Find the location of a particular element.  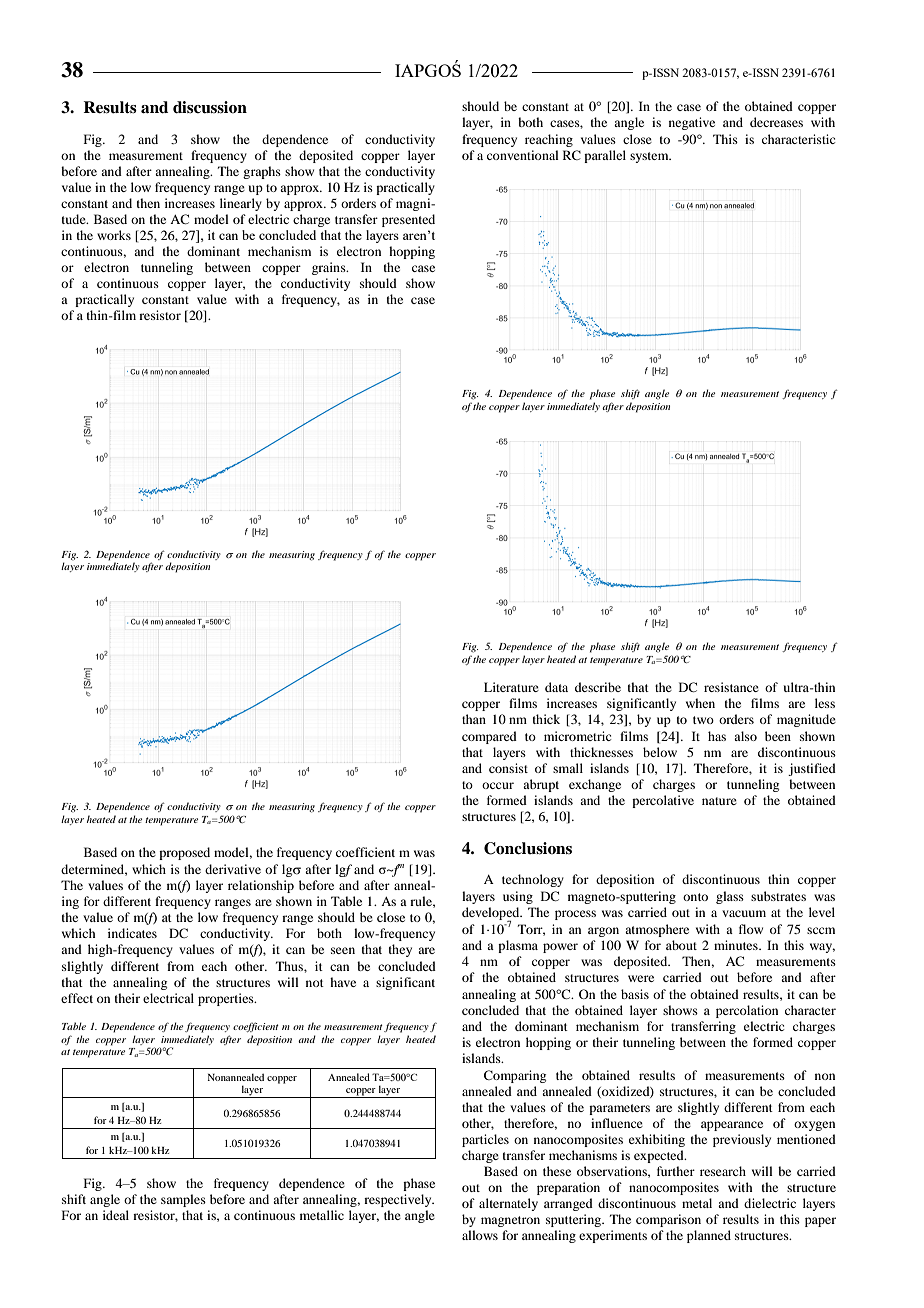

decreases is located at coordinates (776, 122).
